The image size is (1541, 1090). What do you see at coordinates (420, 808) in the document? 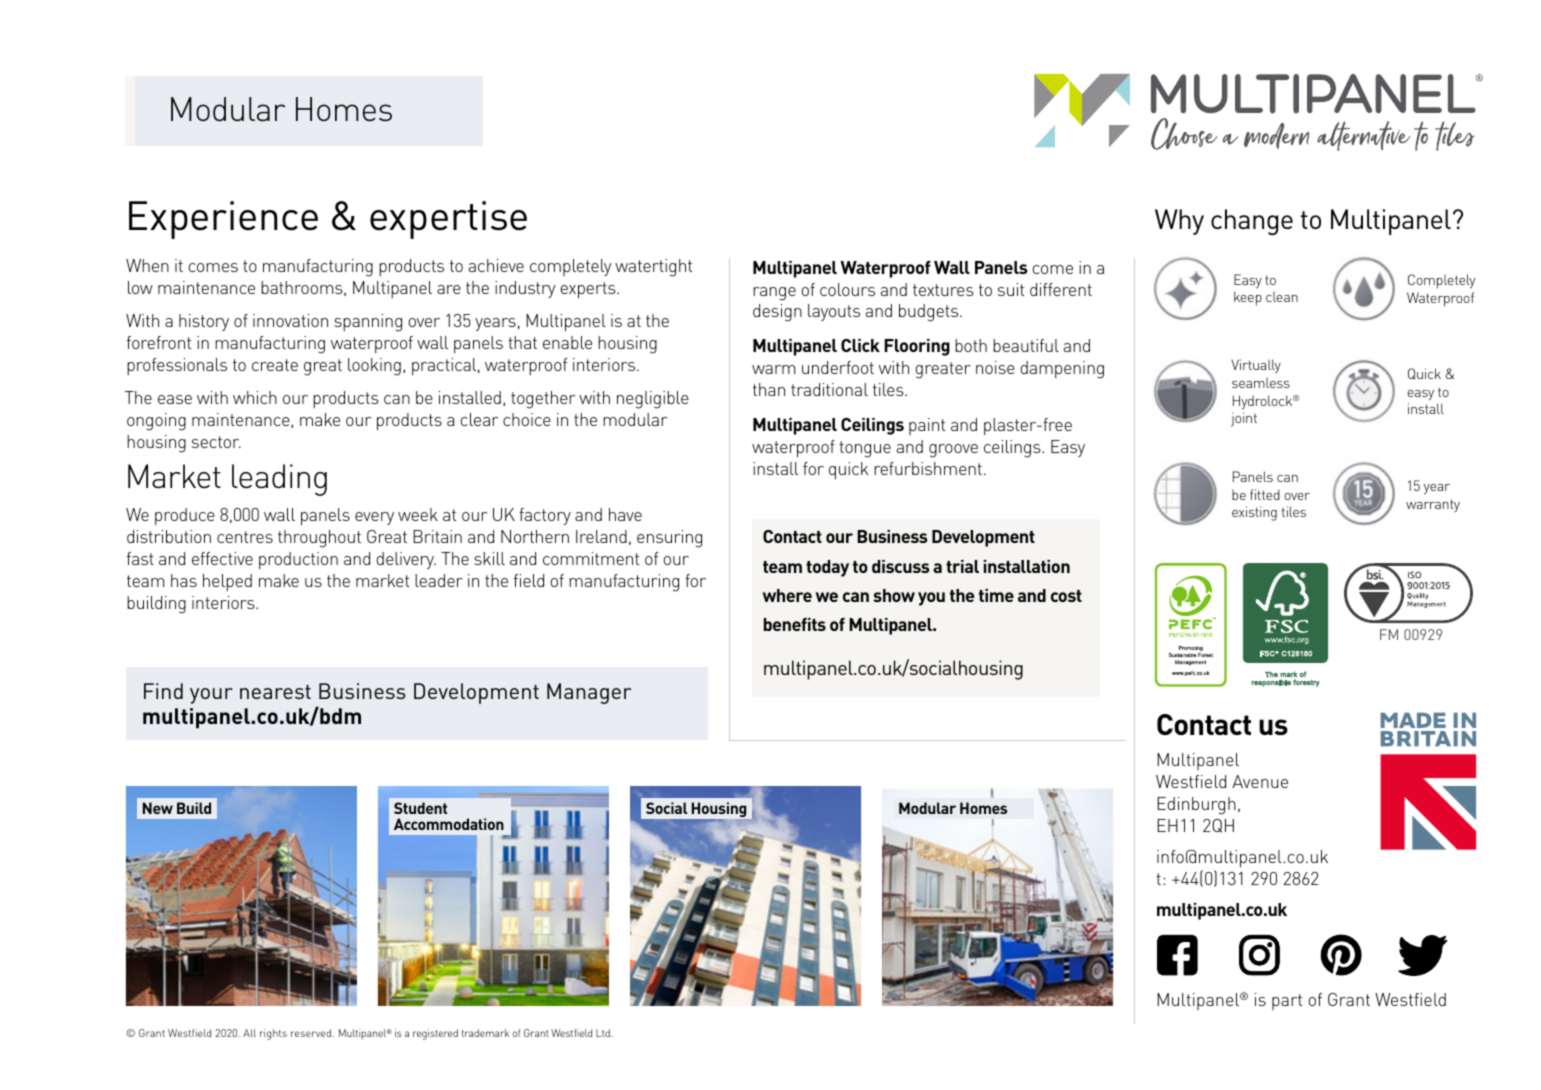
I see `Student` at bounding box center [420, 808].
